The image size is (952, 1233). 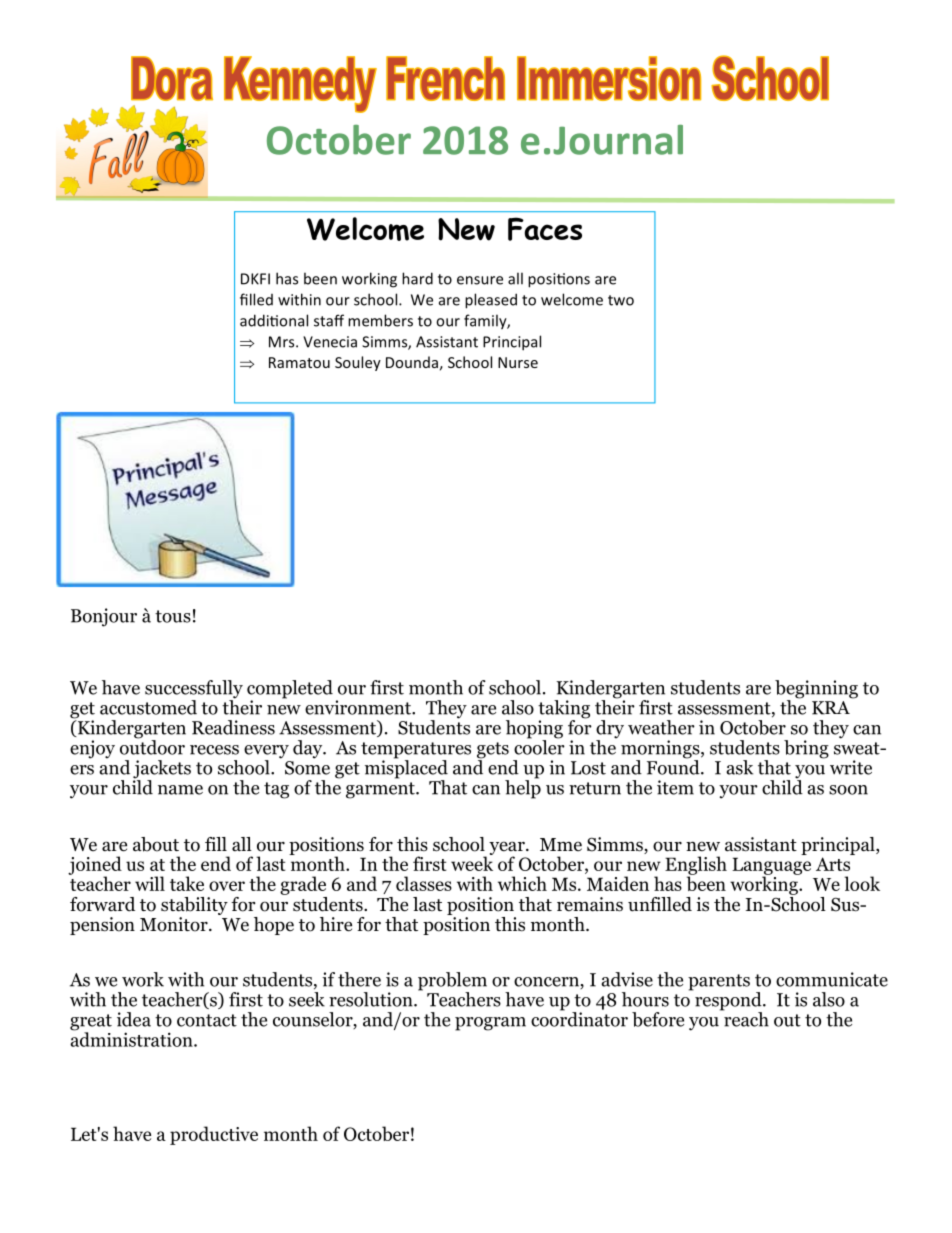 I want to click on bring, so click(x=806, y=749).
